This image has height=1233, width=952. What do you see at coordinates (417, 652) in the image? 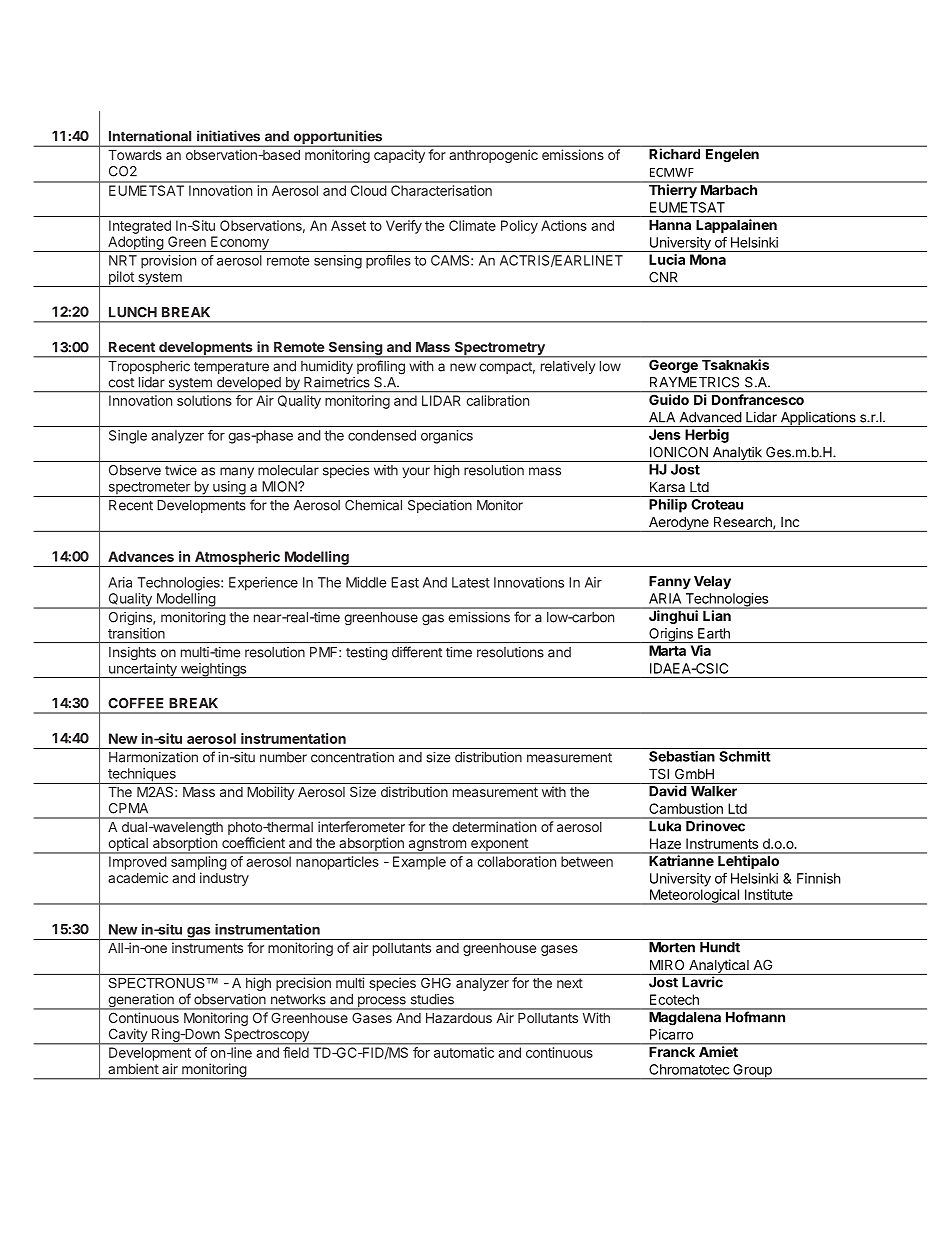
I see `different` at bounding box center [417, 652].
